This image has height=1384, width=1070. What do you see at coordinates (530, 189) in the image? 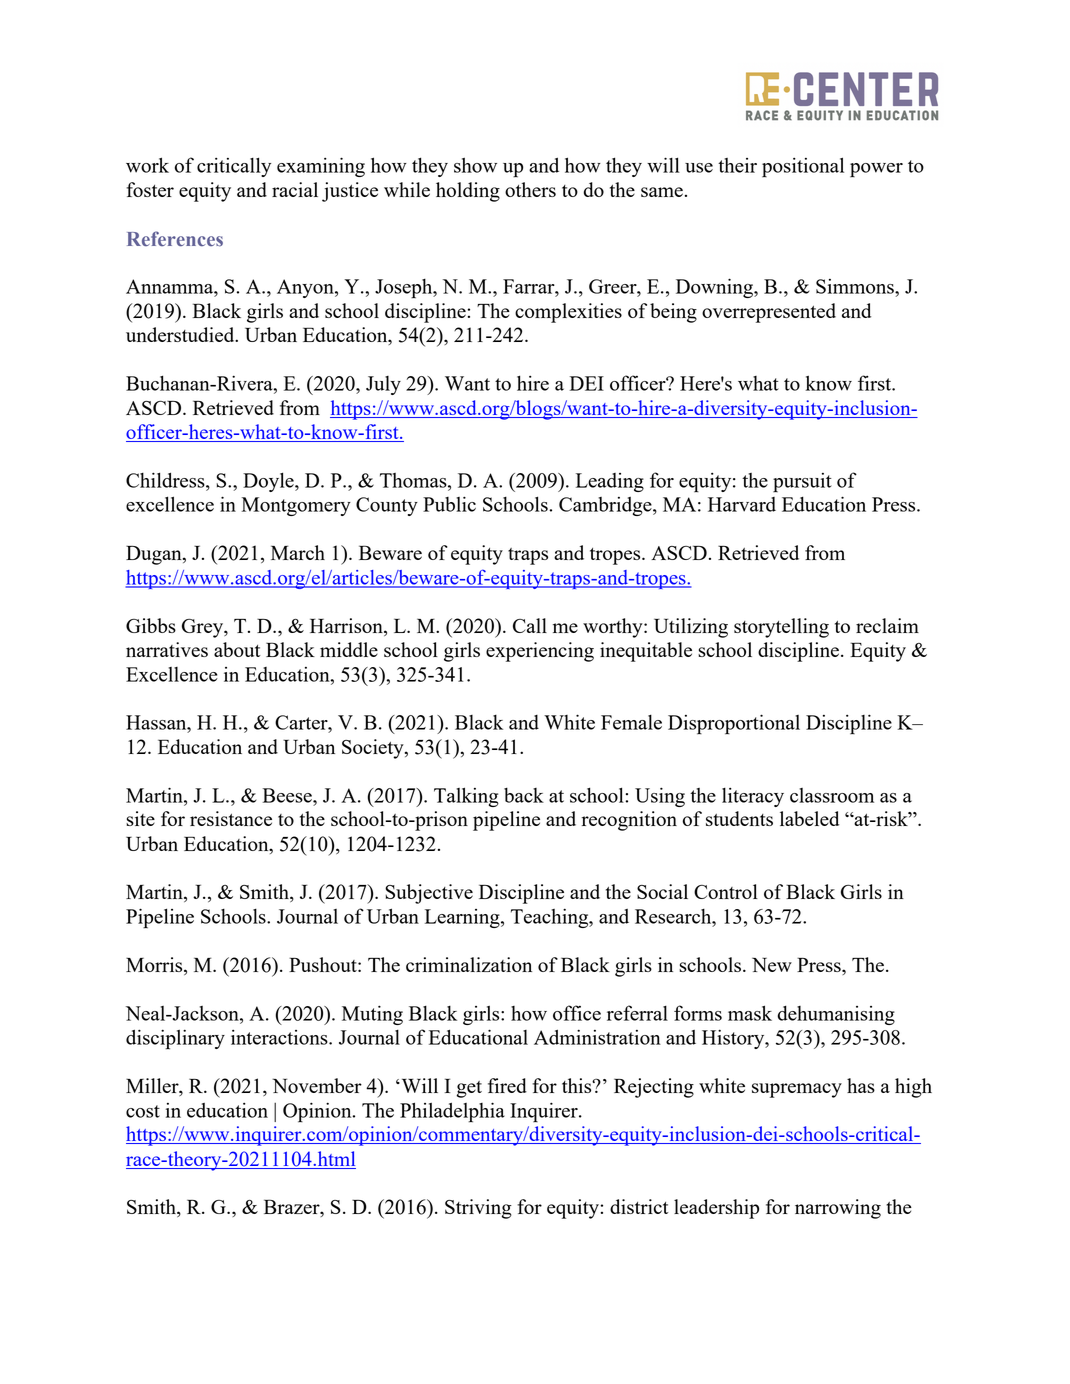
I see `others` at bounding box center [530, 189].
